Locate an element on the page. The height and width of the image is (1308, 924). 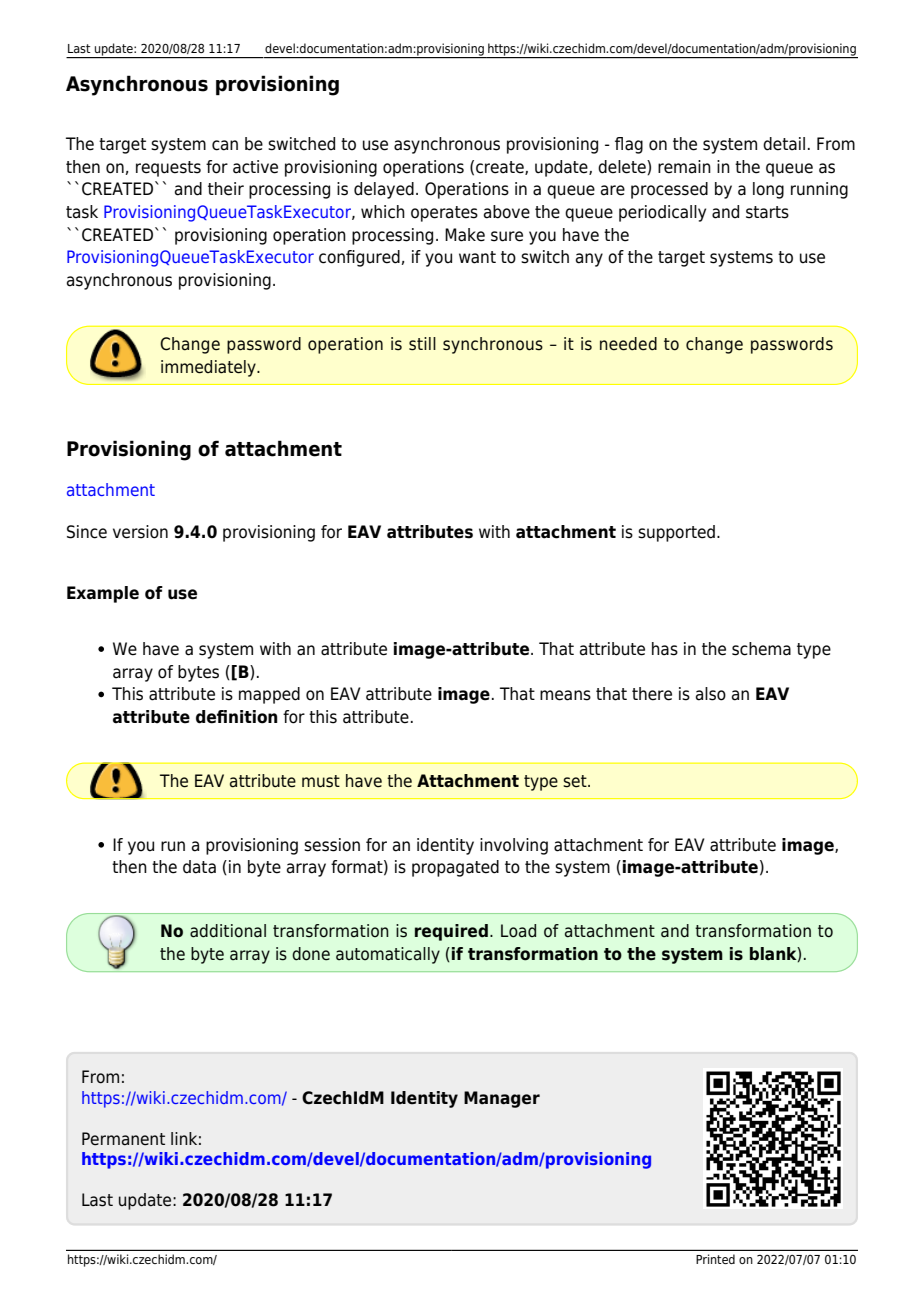
long is located at coordinates (768, 190).
